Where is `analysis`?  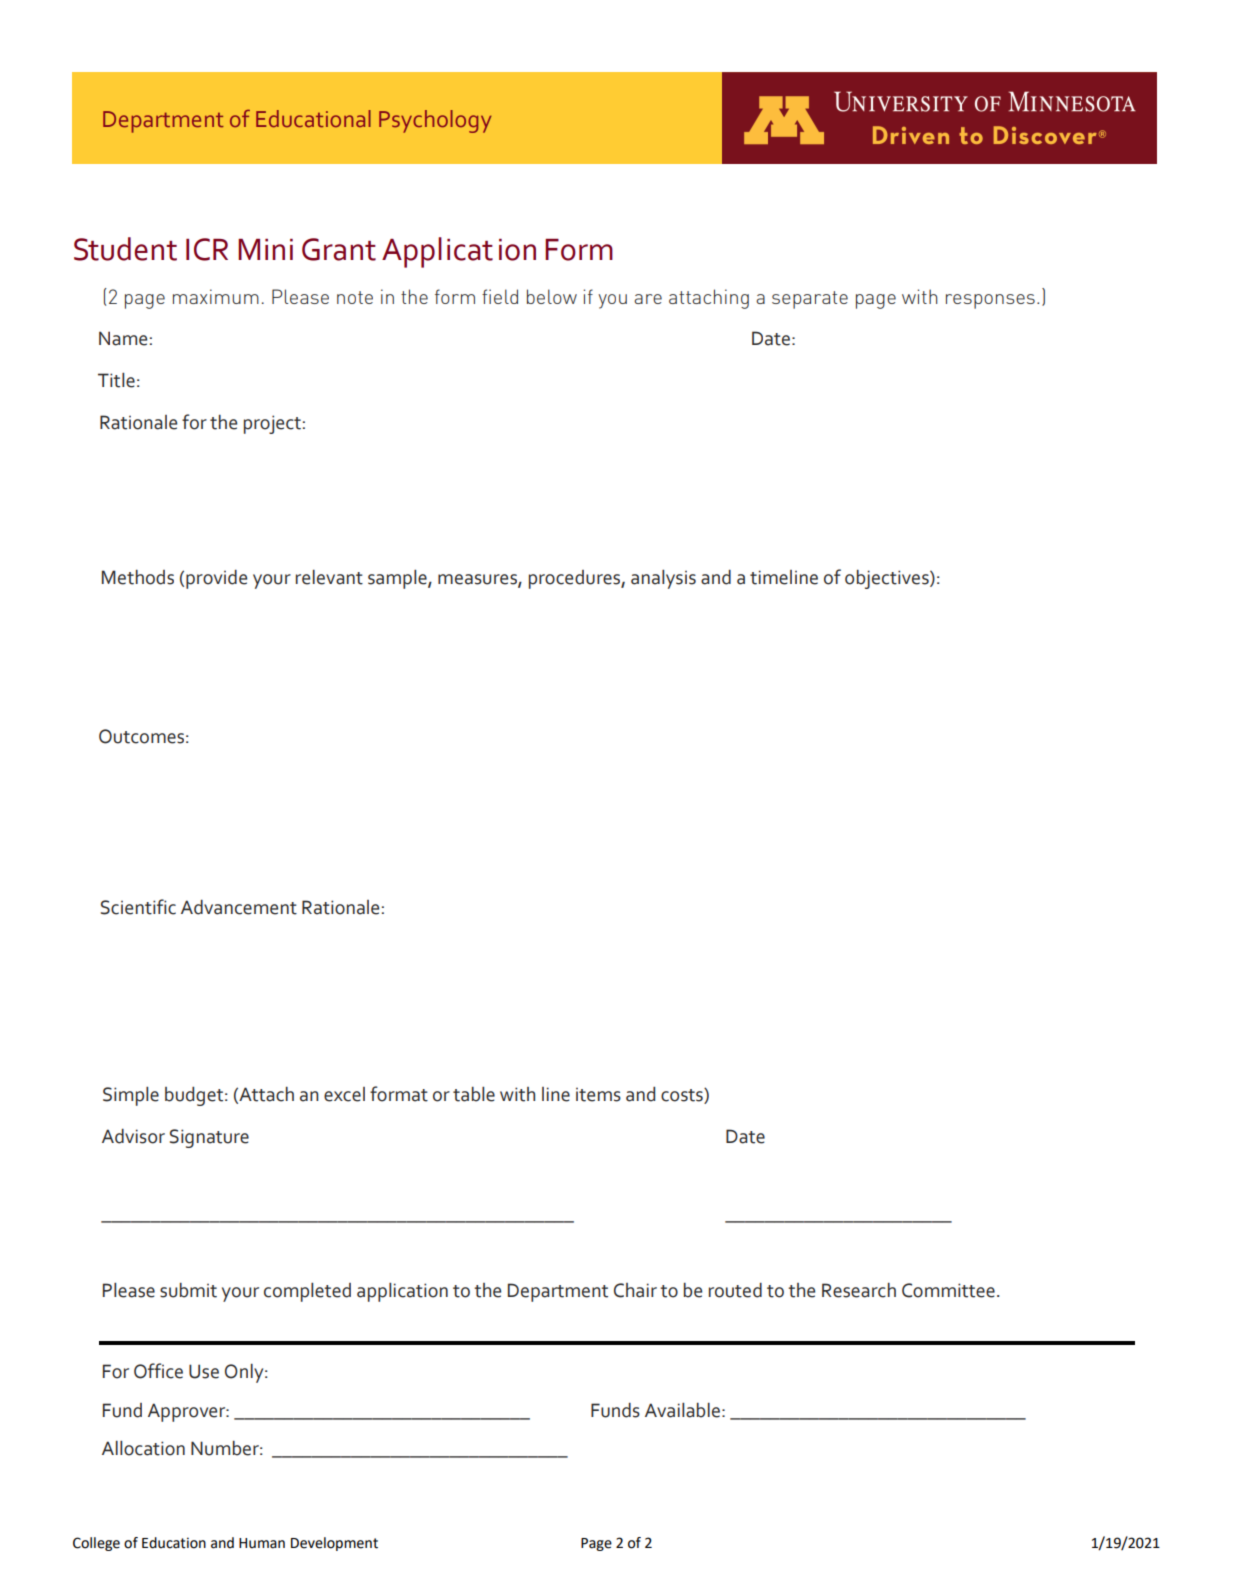 analysis is located at coordinates (663, 579).
